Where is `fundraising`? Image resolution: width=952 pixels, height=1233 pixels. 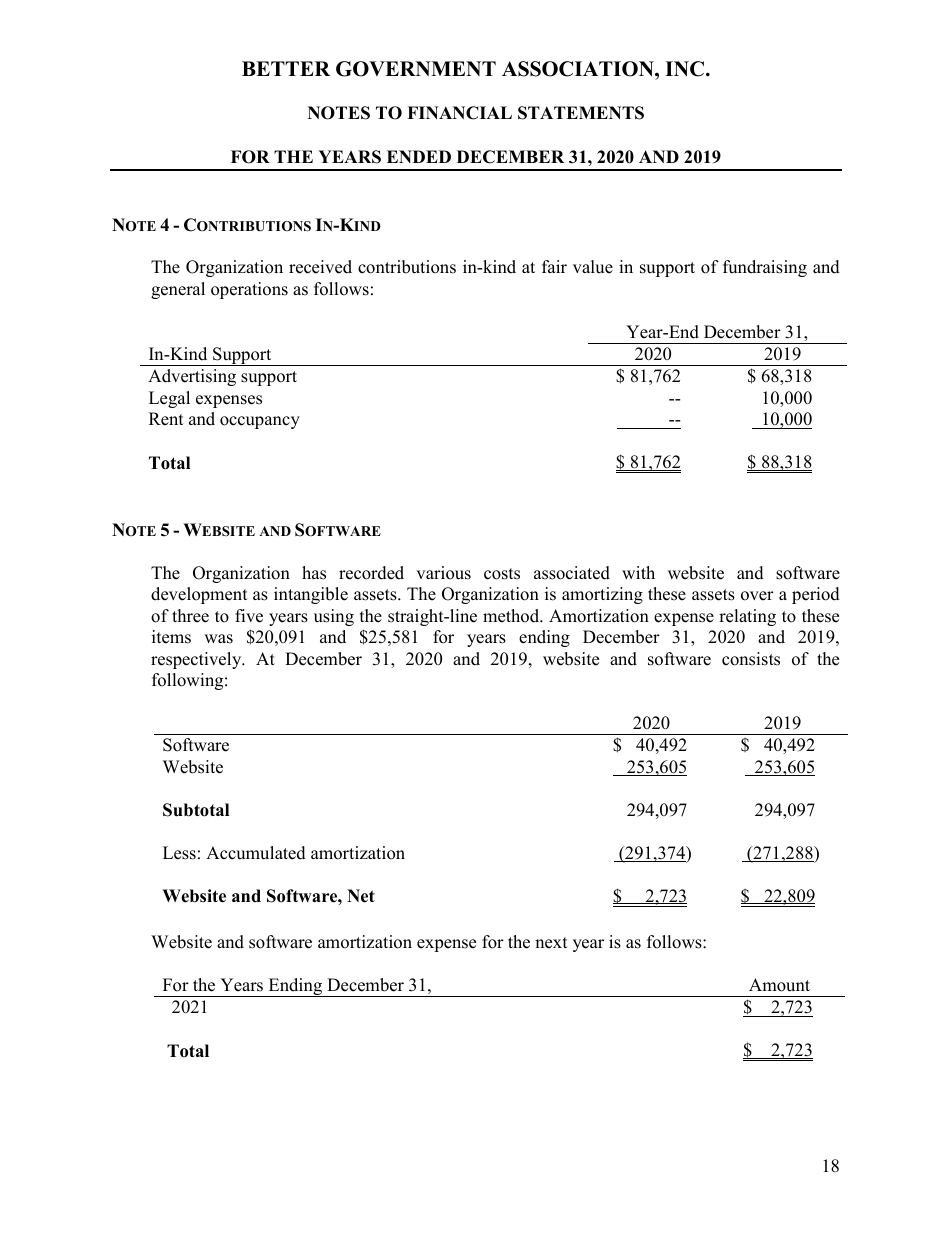
fundraising is located at coordinates (765, 268).
